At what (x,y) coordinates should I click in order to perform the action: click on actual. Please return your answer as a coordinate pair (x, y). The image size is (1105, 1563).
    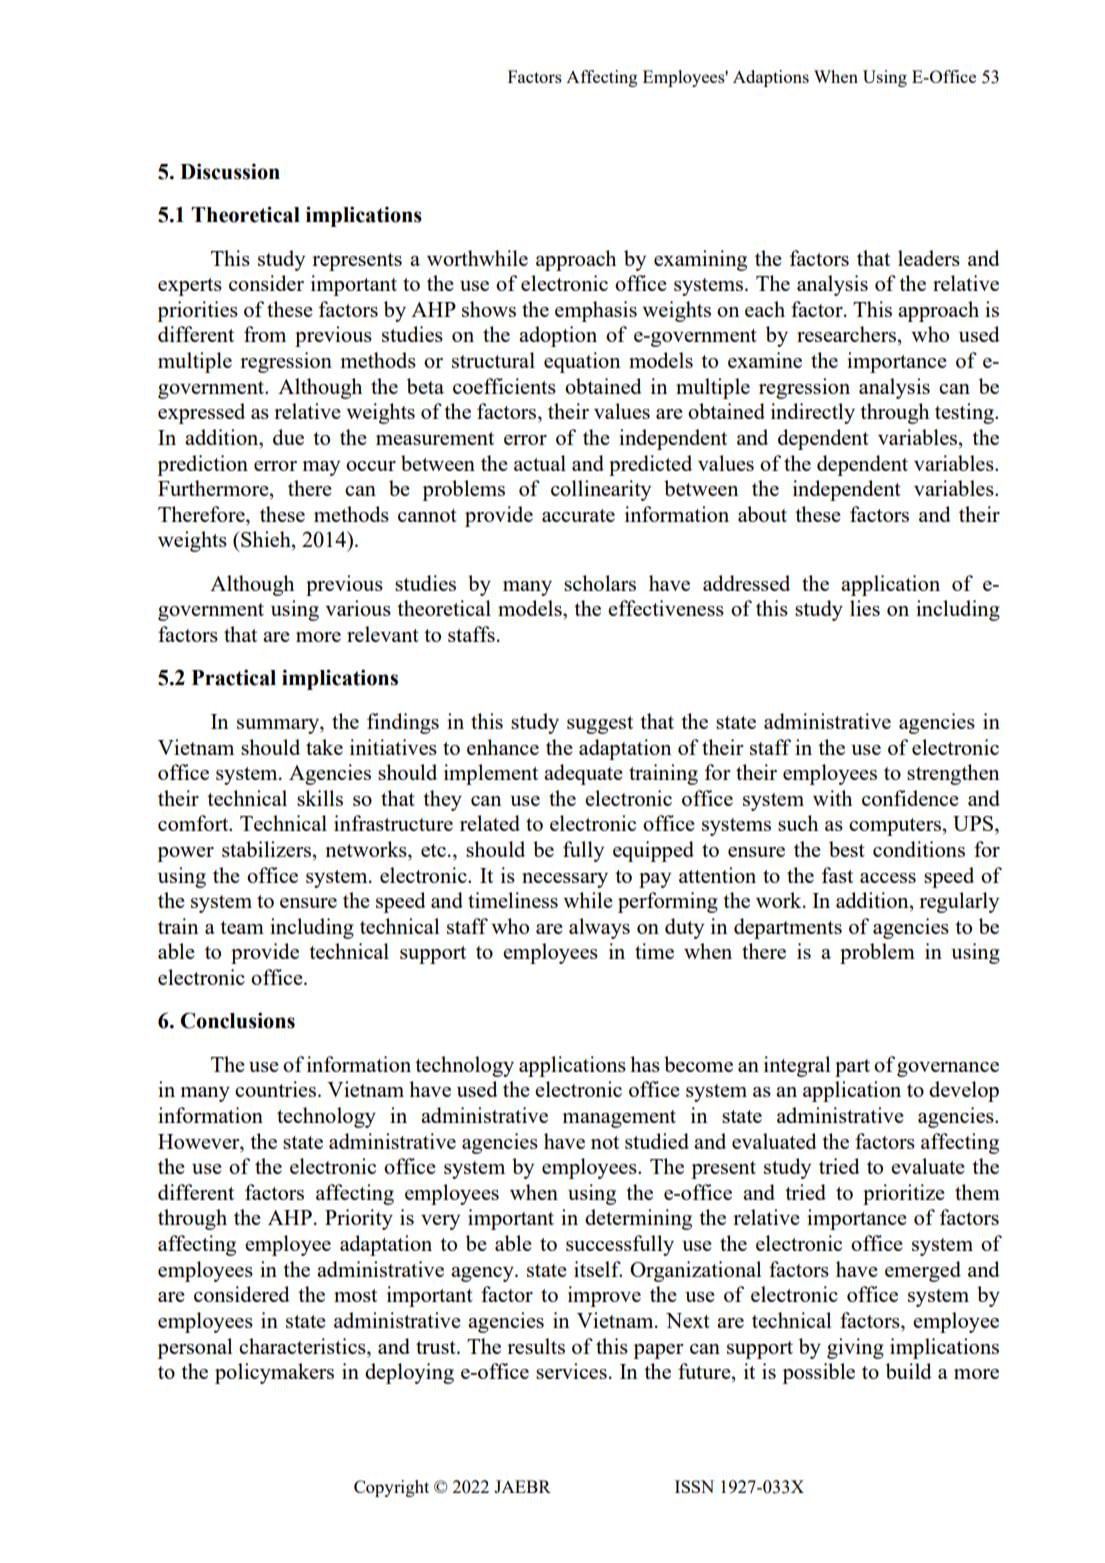
    Looking at the image, I should click on (540, 463).
